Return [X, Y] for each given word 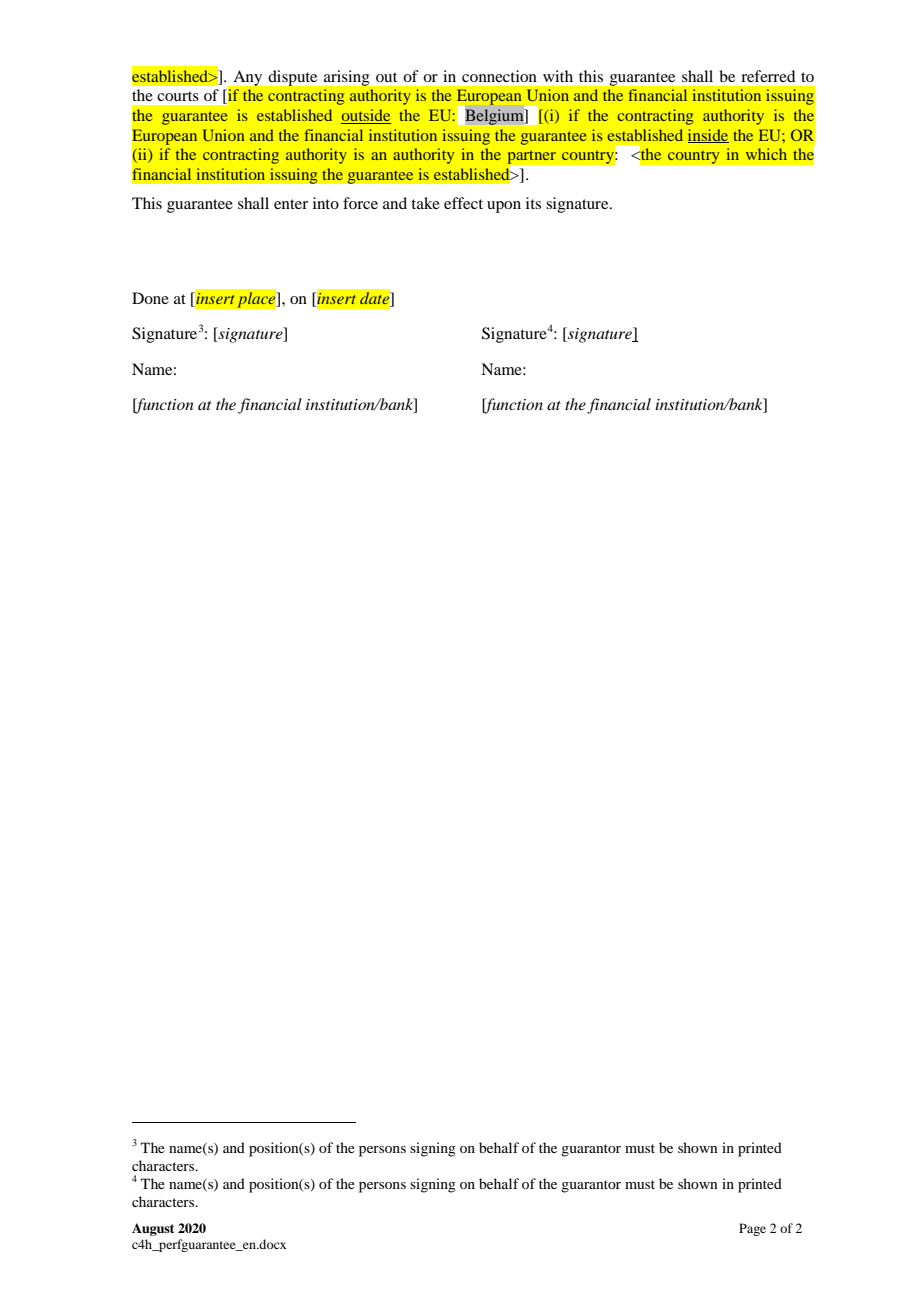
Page [752, 1229]
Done [150, 298]
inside [708, 136]
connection [499, 76]
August [153, 1229]
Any [248, 78]
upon [504, 207]
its [533, 203]
